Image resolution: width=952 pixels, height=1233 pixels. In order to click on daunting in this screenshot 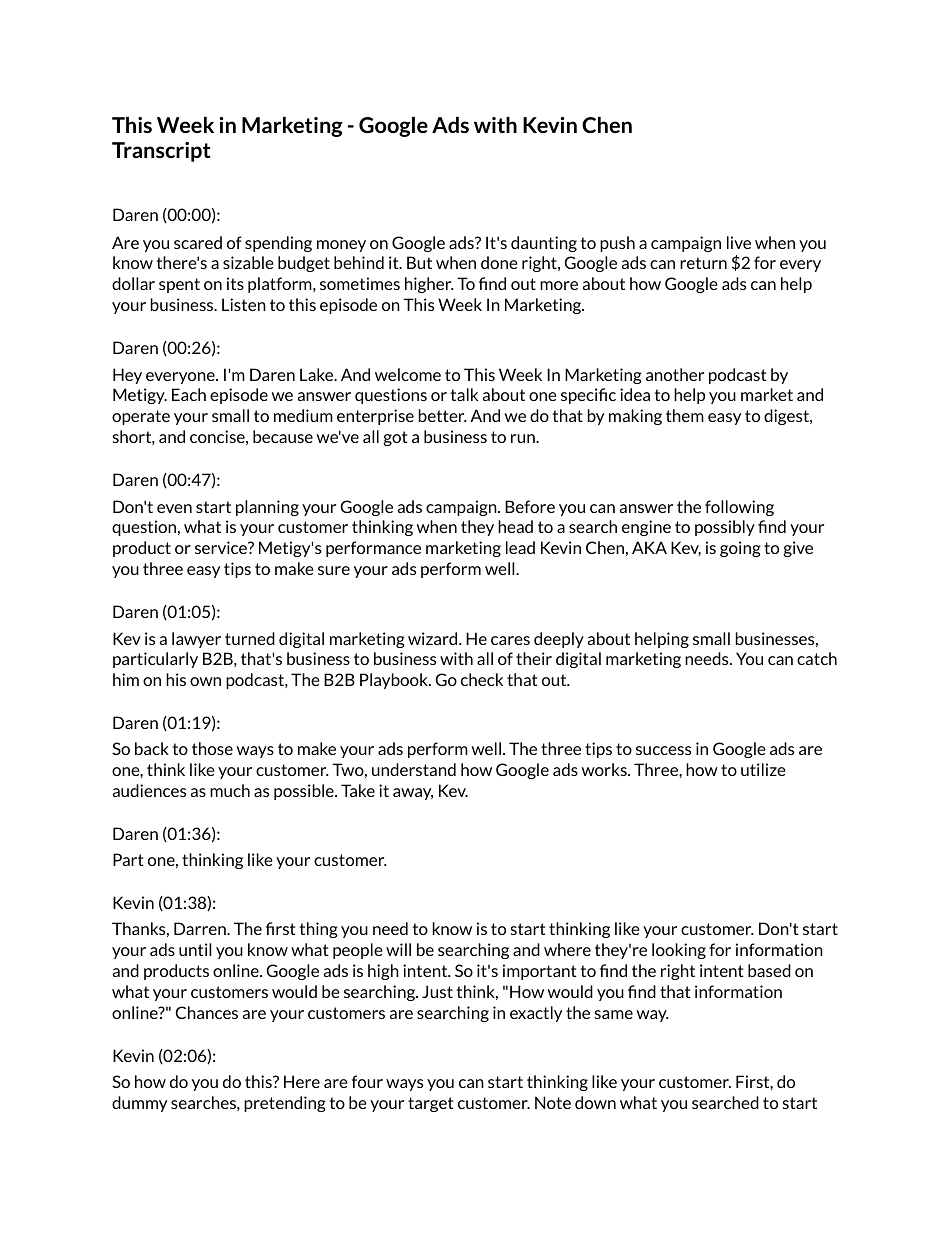, I will do `click(544, 244)`.
